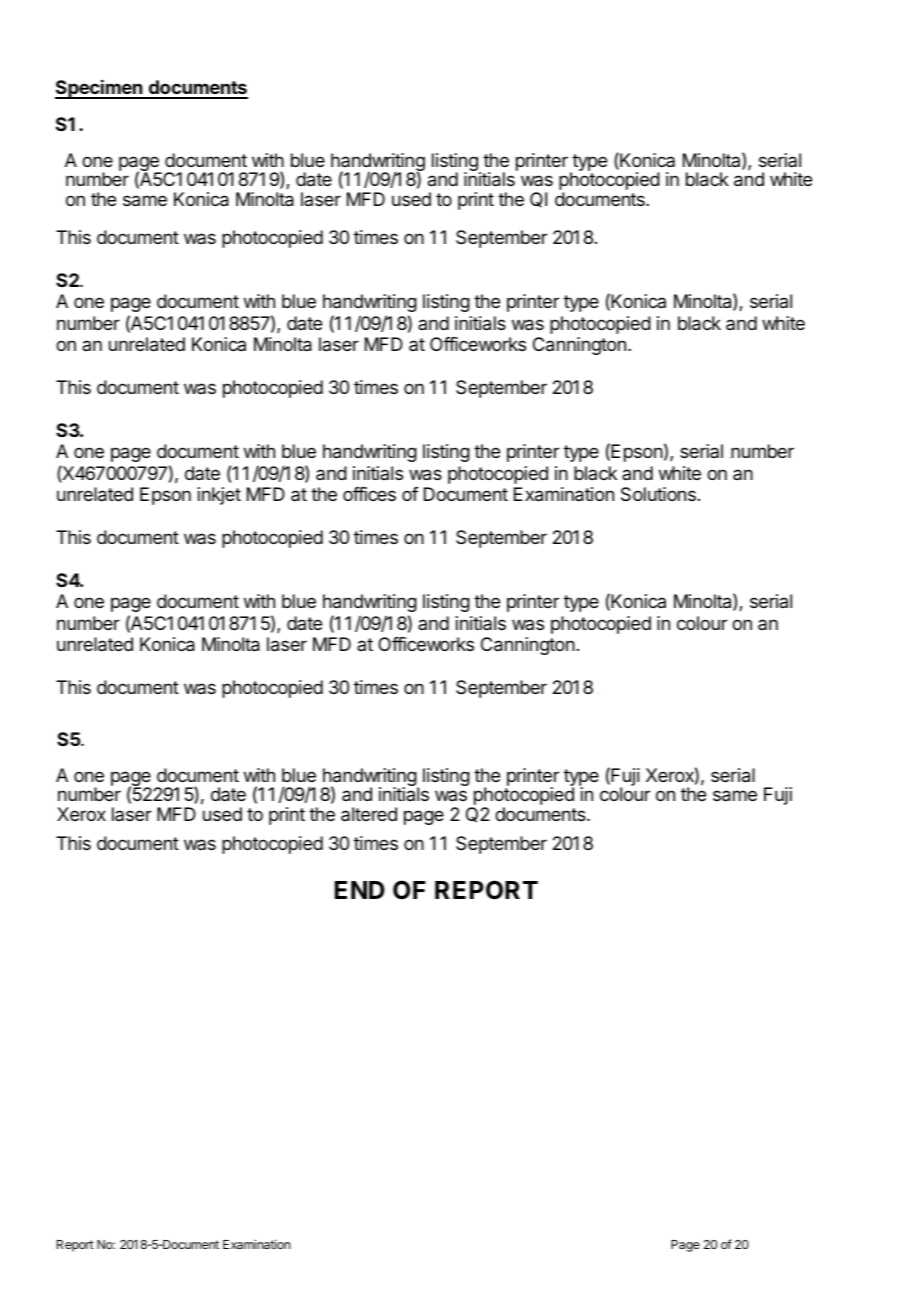  What do you see at coordinates (369, 494) in the screenshot?
I see `offices` at bounding box center [369, 494].
